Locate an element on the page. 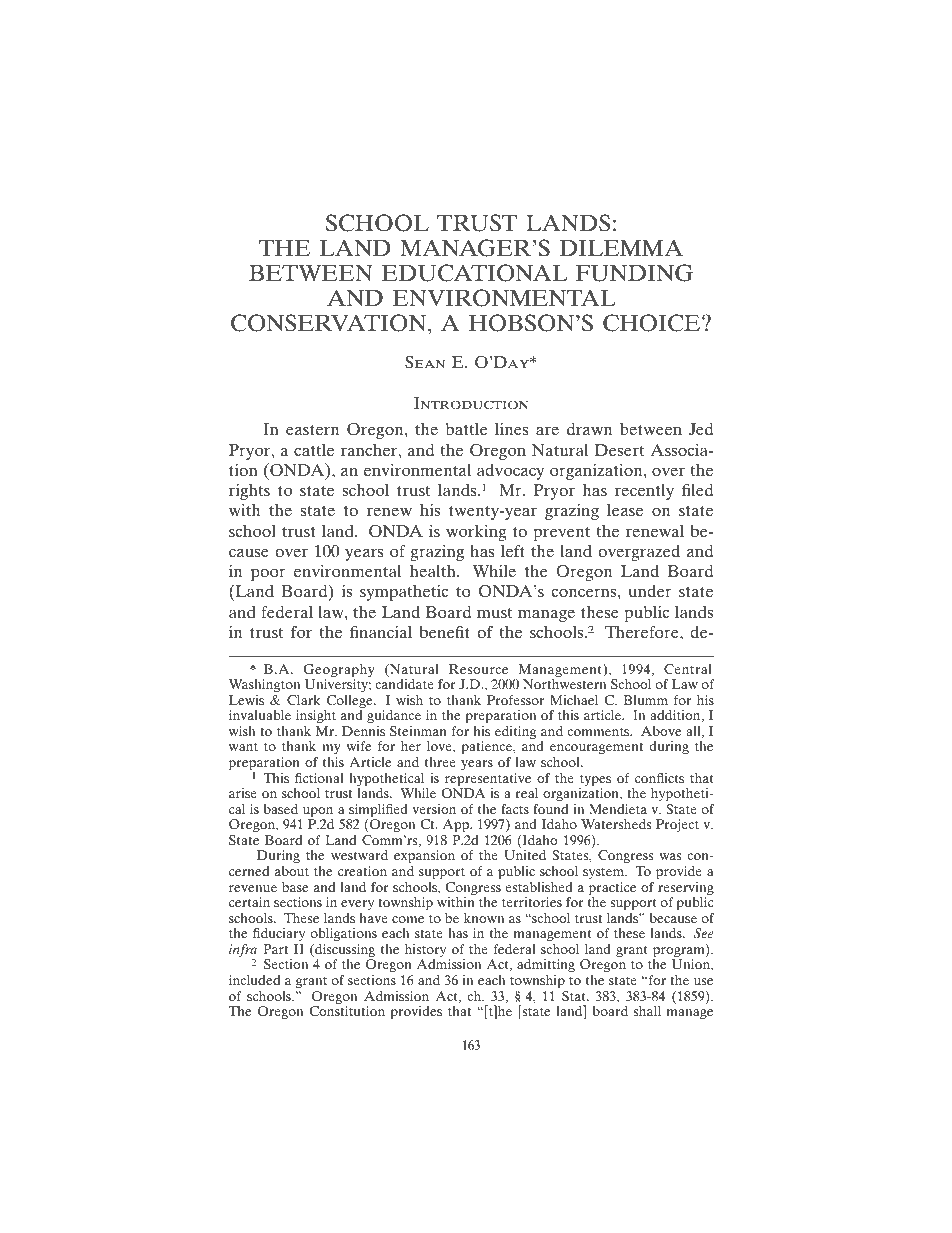  history is located at coordinates (427, 952).
